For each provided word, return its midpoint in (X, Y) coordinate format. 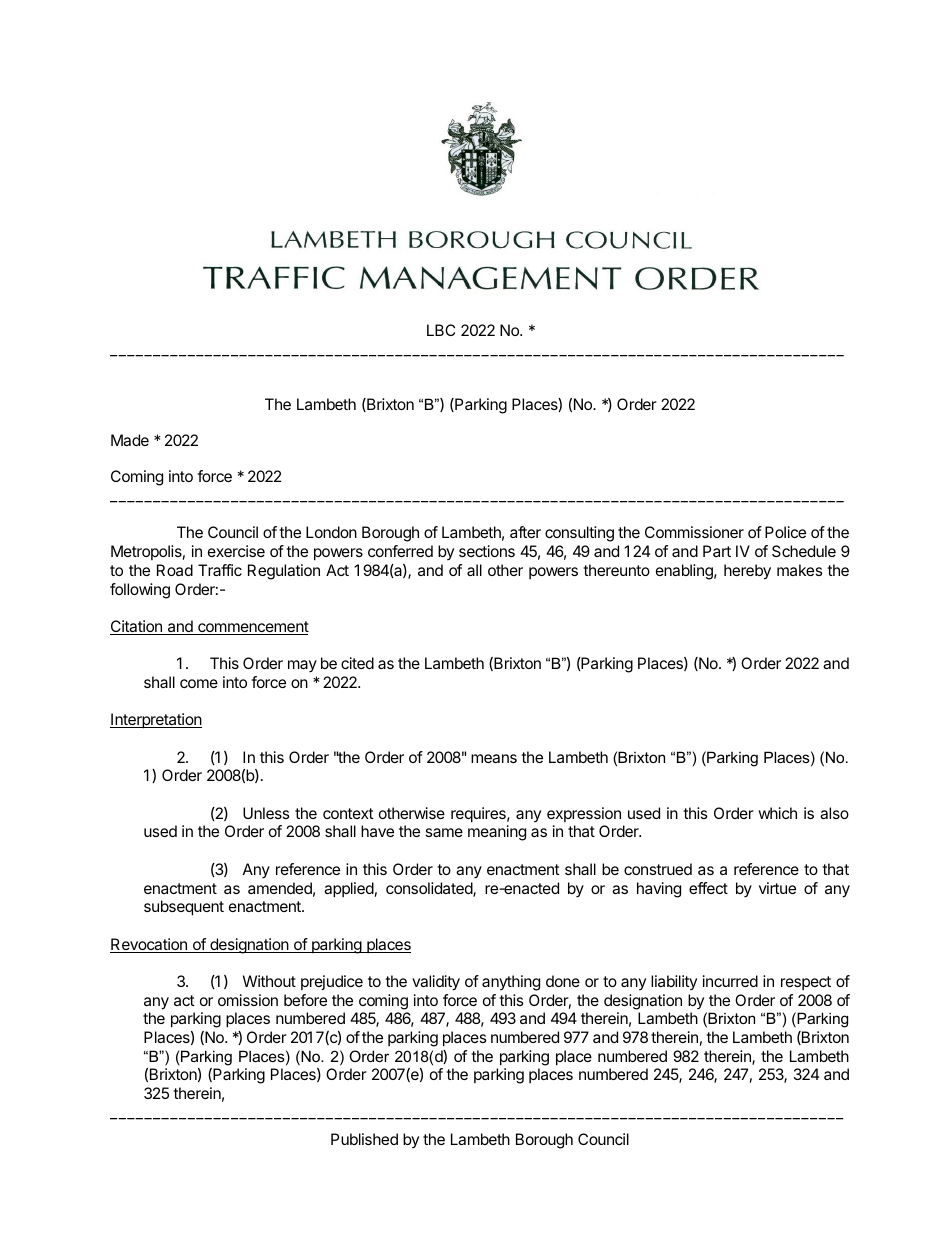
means (494, 758)
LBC (441, 330)
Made (130, 440)
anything (511, 983)
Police (785, 532)
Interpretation (156, 721)
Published (364, 1139)
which (777, 813)
